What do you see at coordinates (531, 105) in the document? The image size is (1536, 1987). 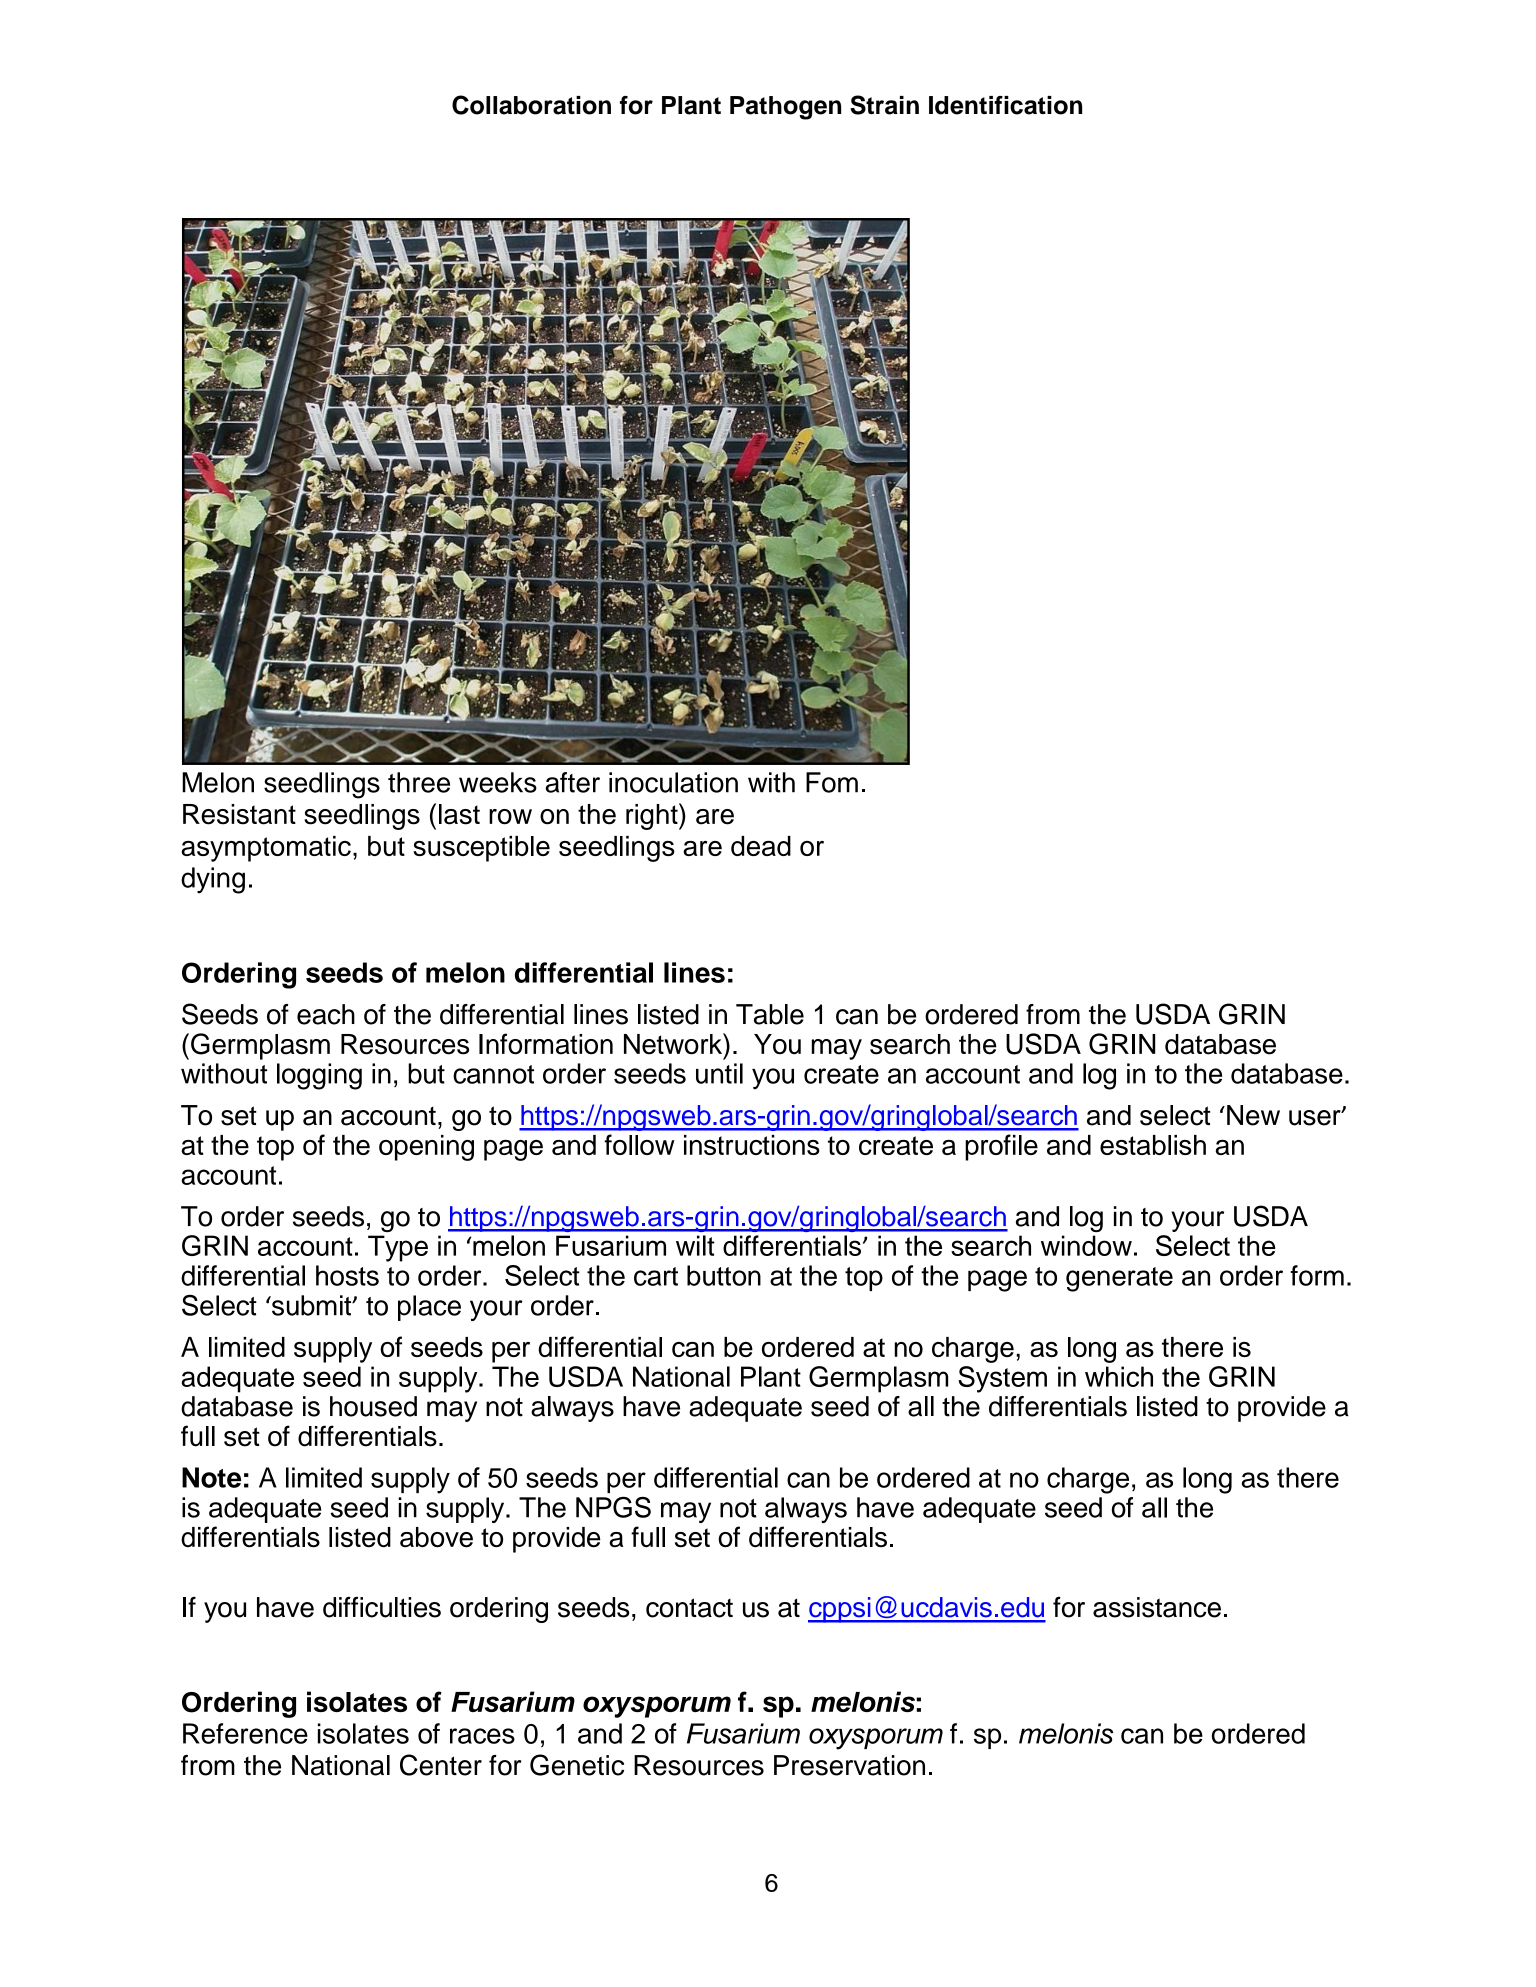 I see `Collaboration` at bounding box center [531, 105].
